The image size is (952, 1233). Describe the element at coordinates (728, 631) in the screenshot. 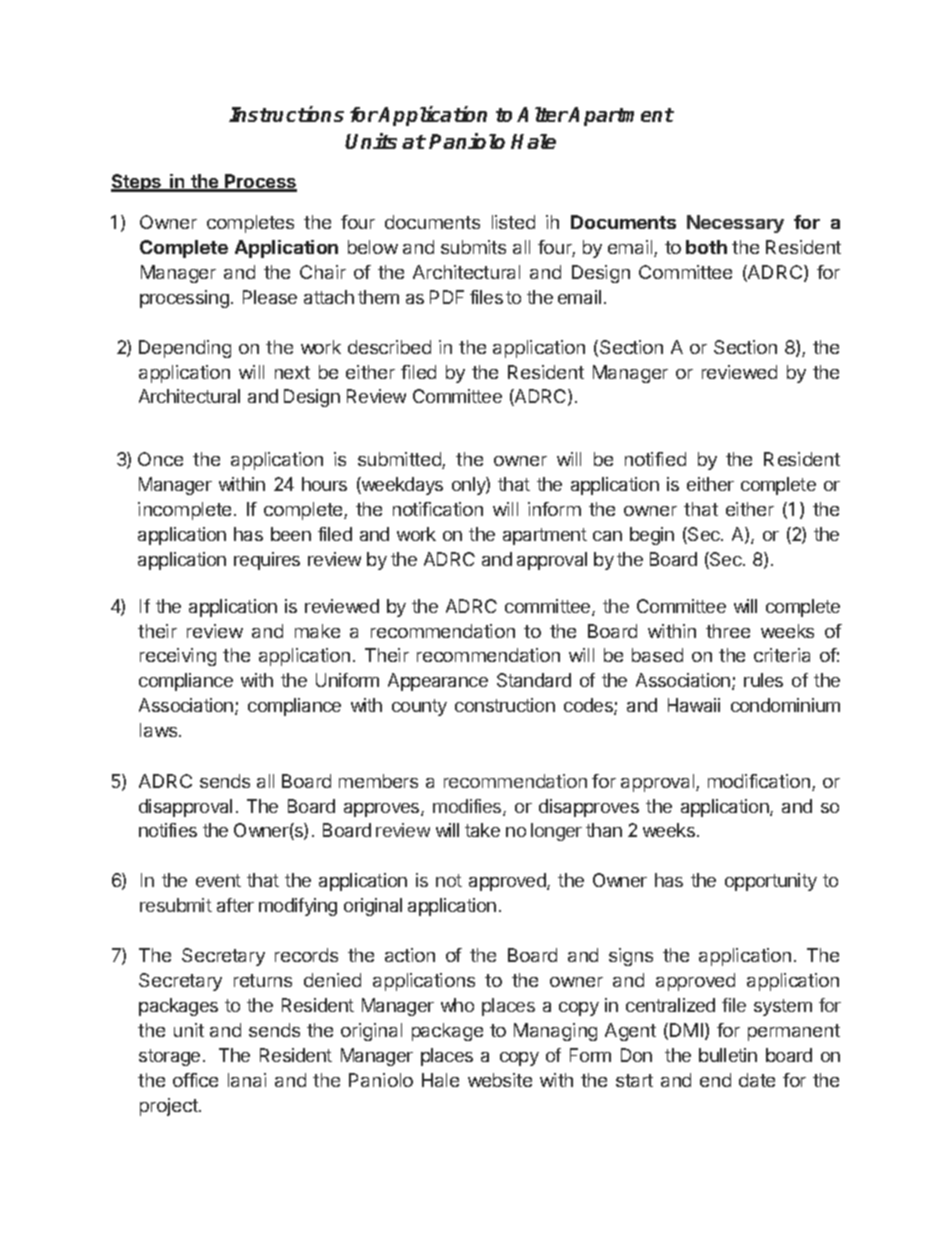

I see `three` at that location.
